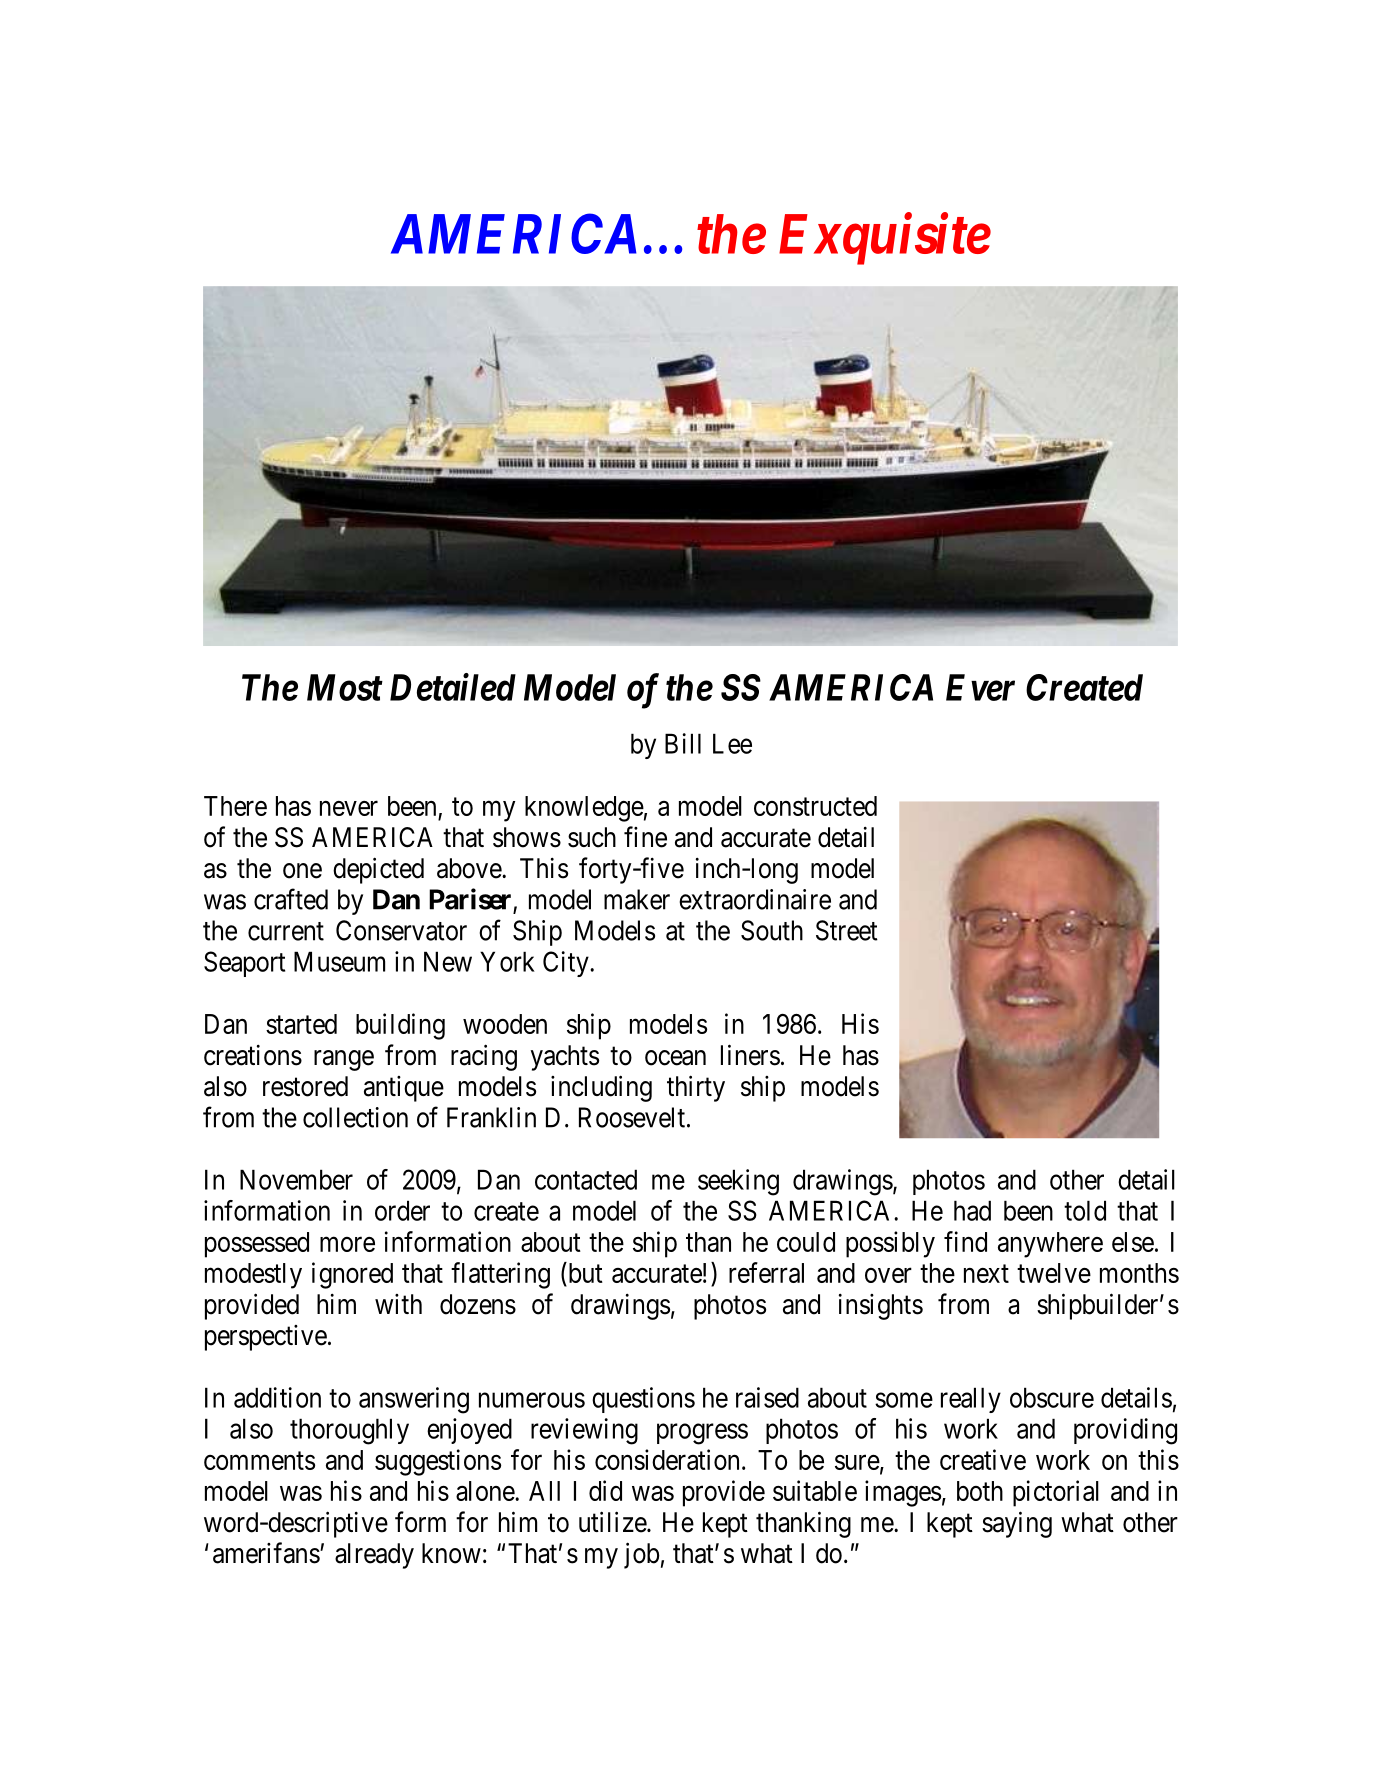 This image has width=1381, height=1787. What do you see at coordinates (374, 1556) in the image?
I see `already` at bounding box center [374, 1556].
